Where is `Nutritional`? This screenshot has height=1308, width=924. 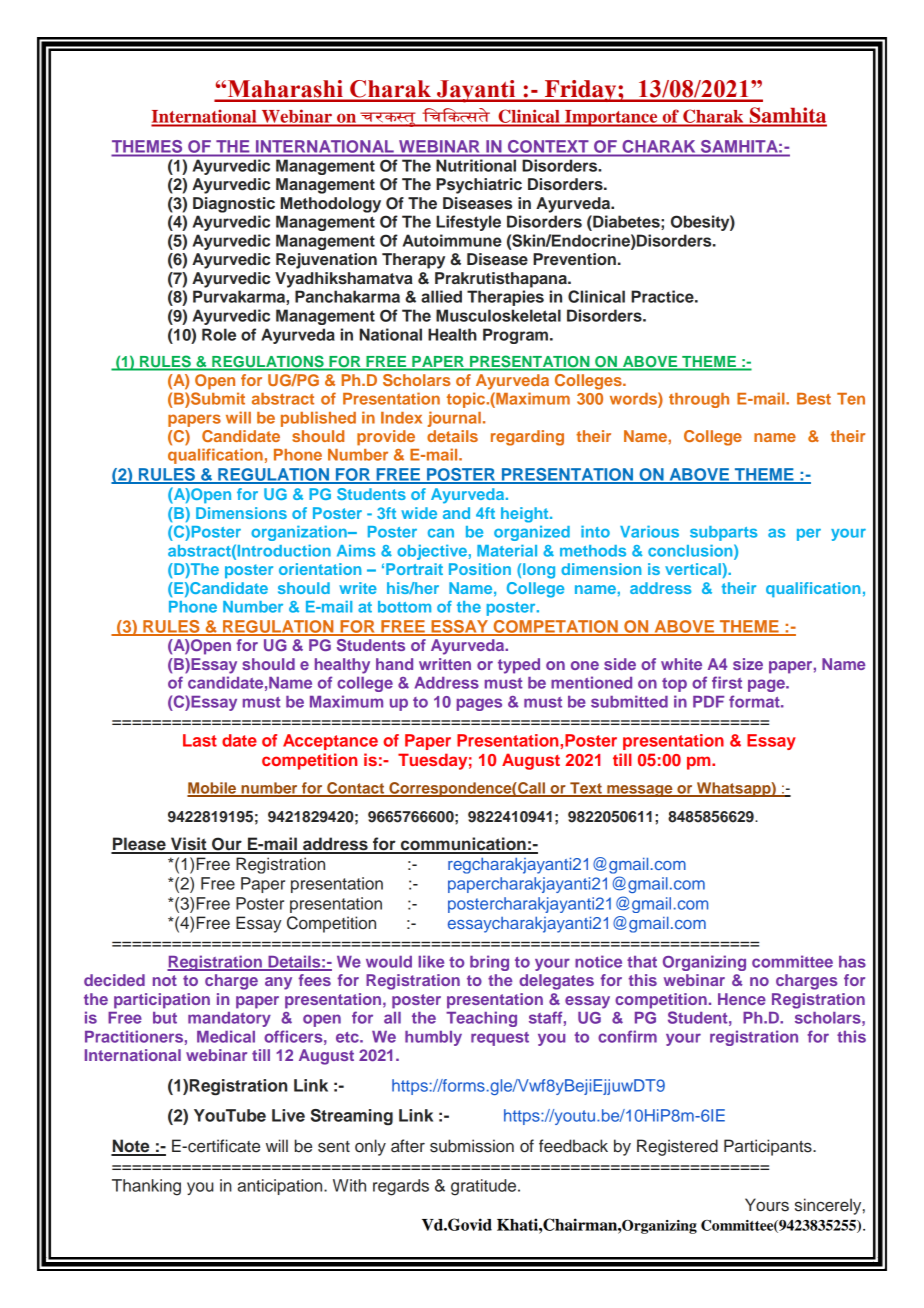 Nutritional is located at coordinates (476, 165).
